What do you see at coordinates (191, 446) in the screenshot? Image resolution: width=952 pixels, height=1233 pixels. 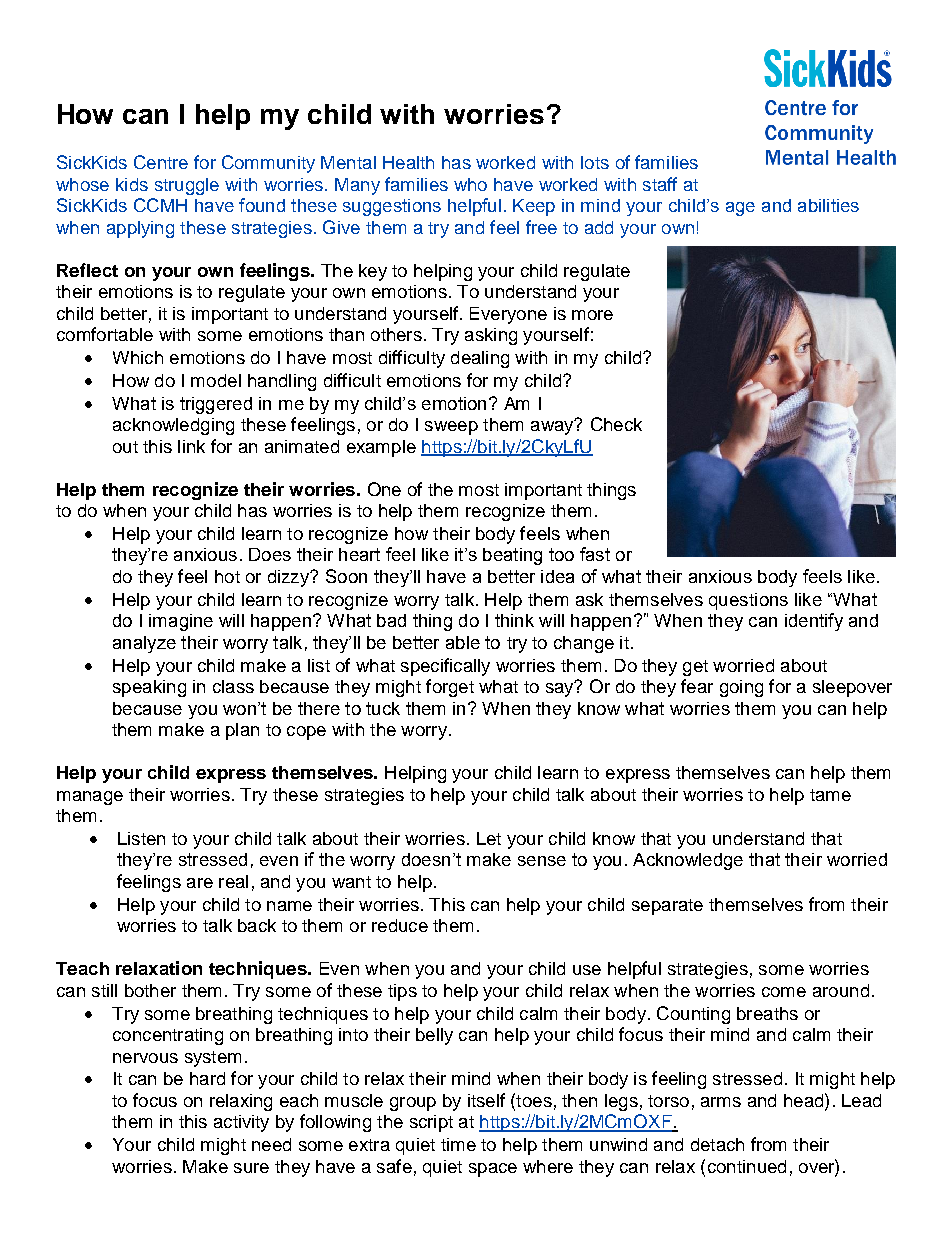 I see `link` at bounding box center [191, 446].
